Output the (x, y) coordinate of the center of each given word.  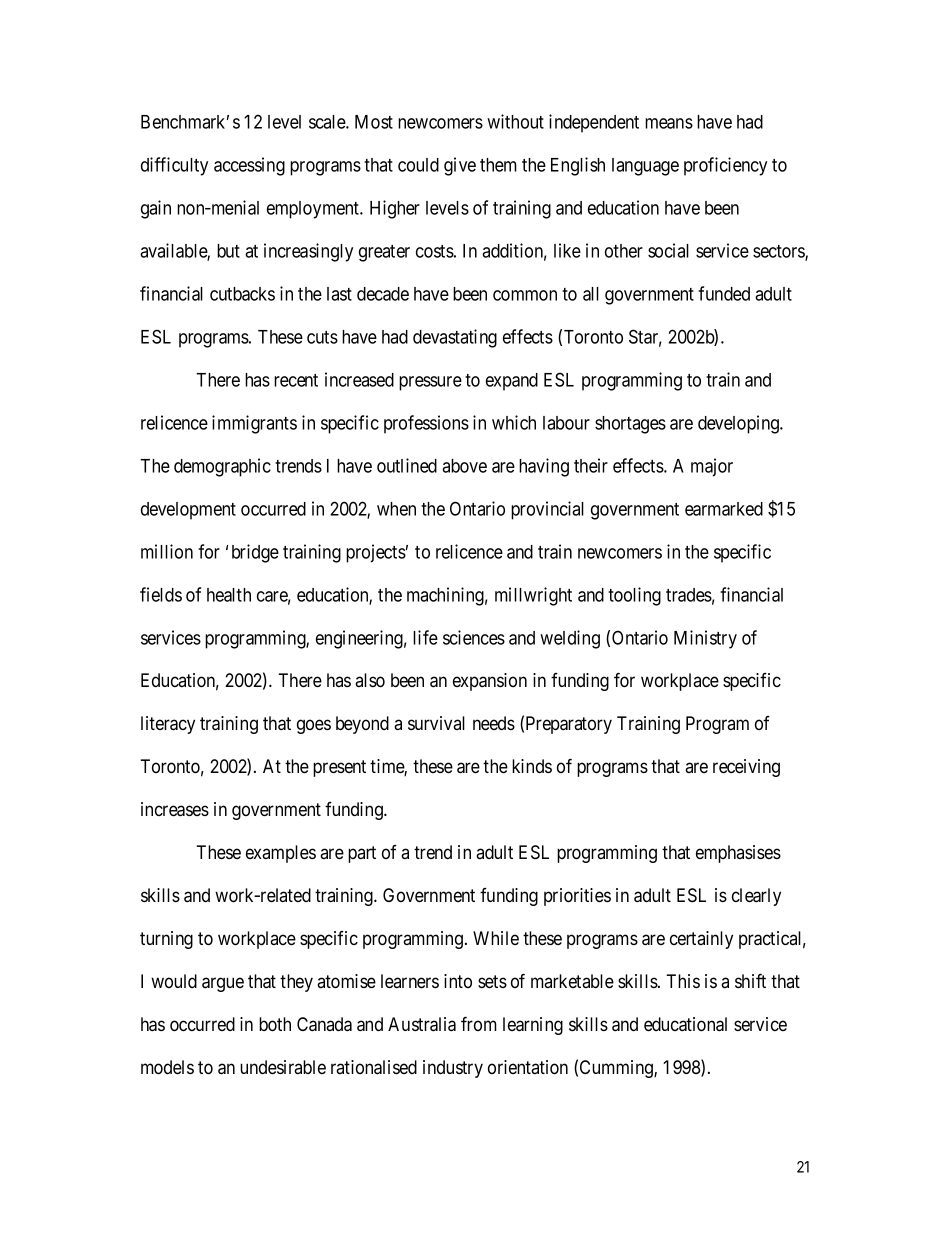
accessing (249, 166)
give (460, 166)
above (464, 466)
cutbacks (242, 294)
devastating (455, 338)
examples (281, 854)
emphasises (738, 854)
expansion (490, 682)
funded (724, 293)
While (496, 938)
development (188, 511)
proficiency (725, 166)
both (275, 1024)
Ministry (705, 639)
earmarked (724, 509)
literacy (168, 725)
